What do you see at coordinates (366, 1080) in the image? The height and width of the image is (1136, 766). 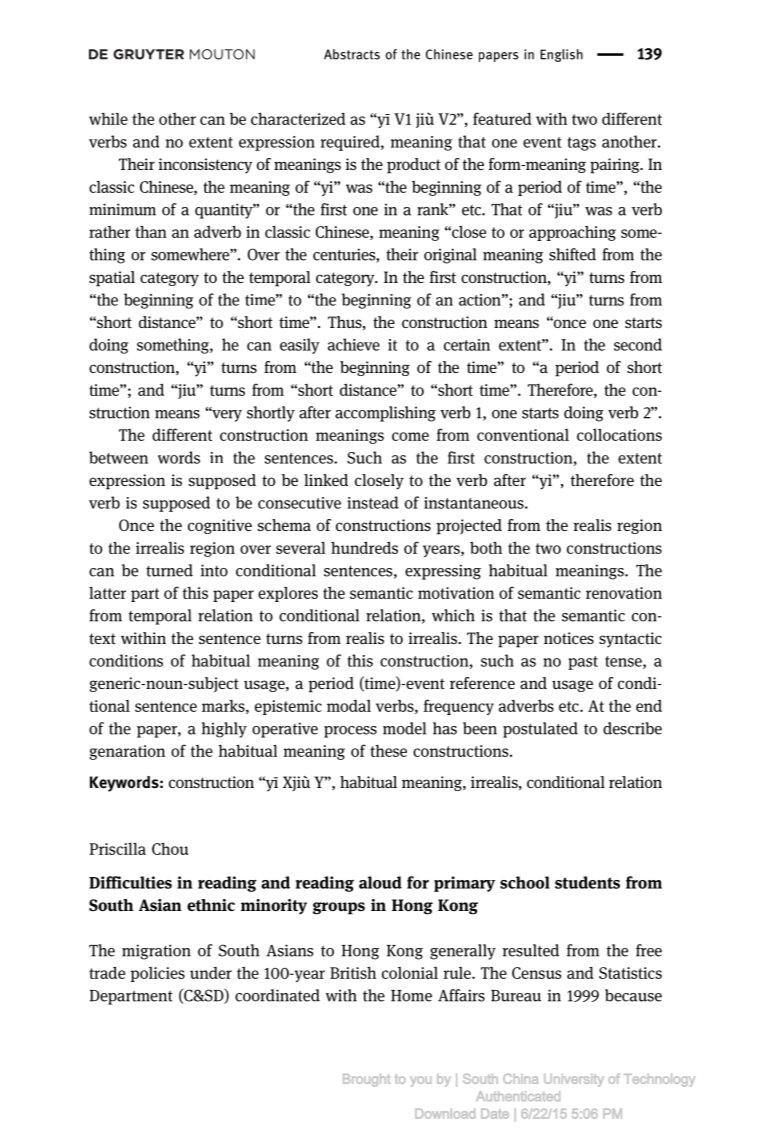 I see `Brought` at bounding box center [366, 1080].
